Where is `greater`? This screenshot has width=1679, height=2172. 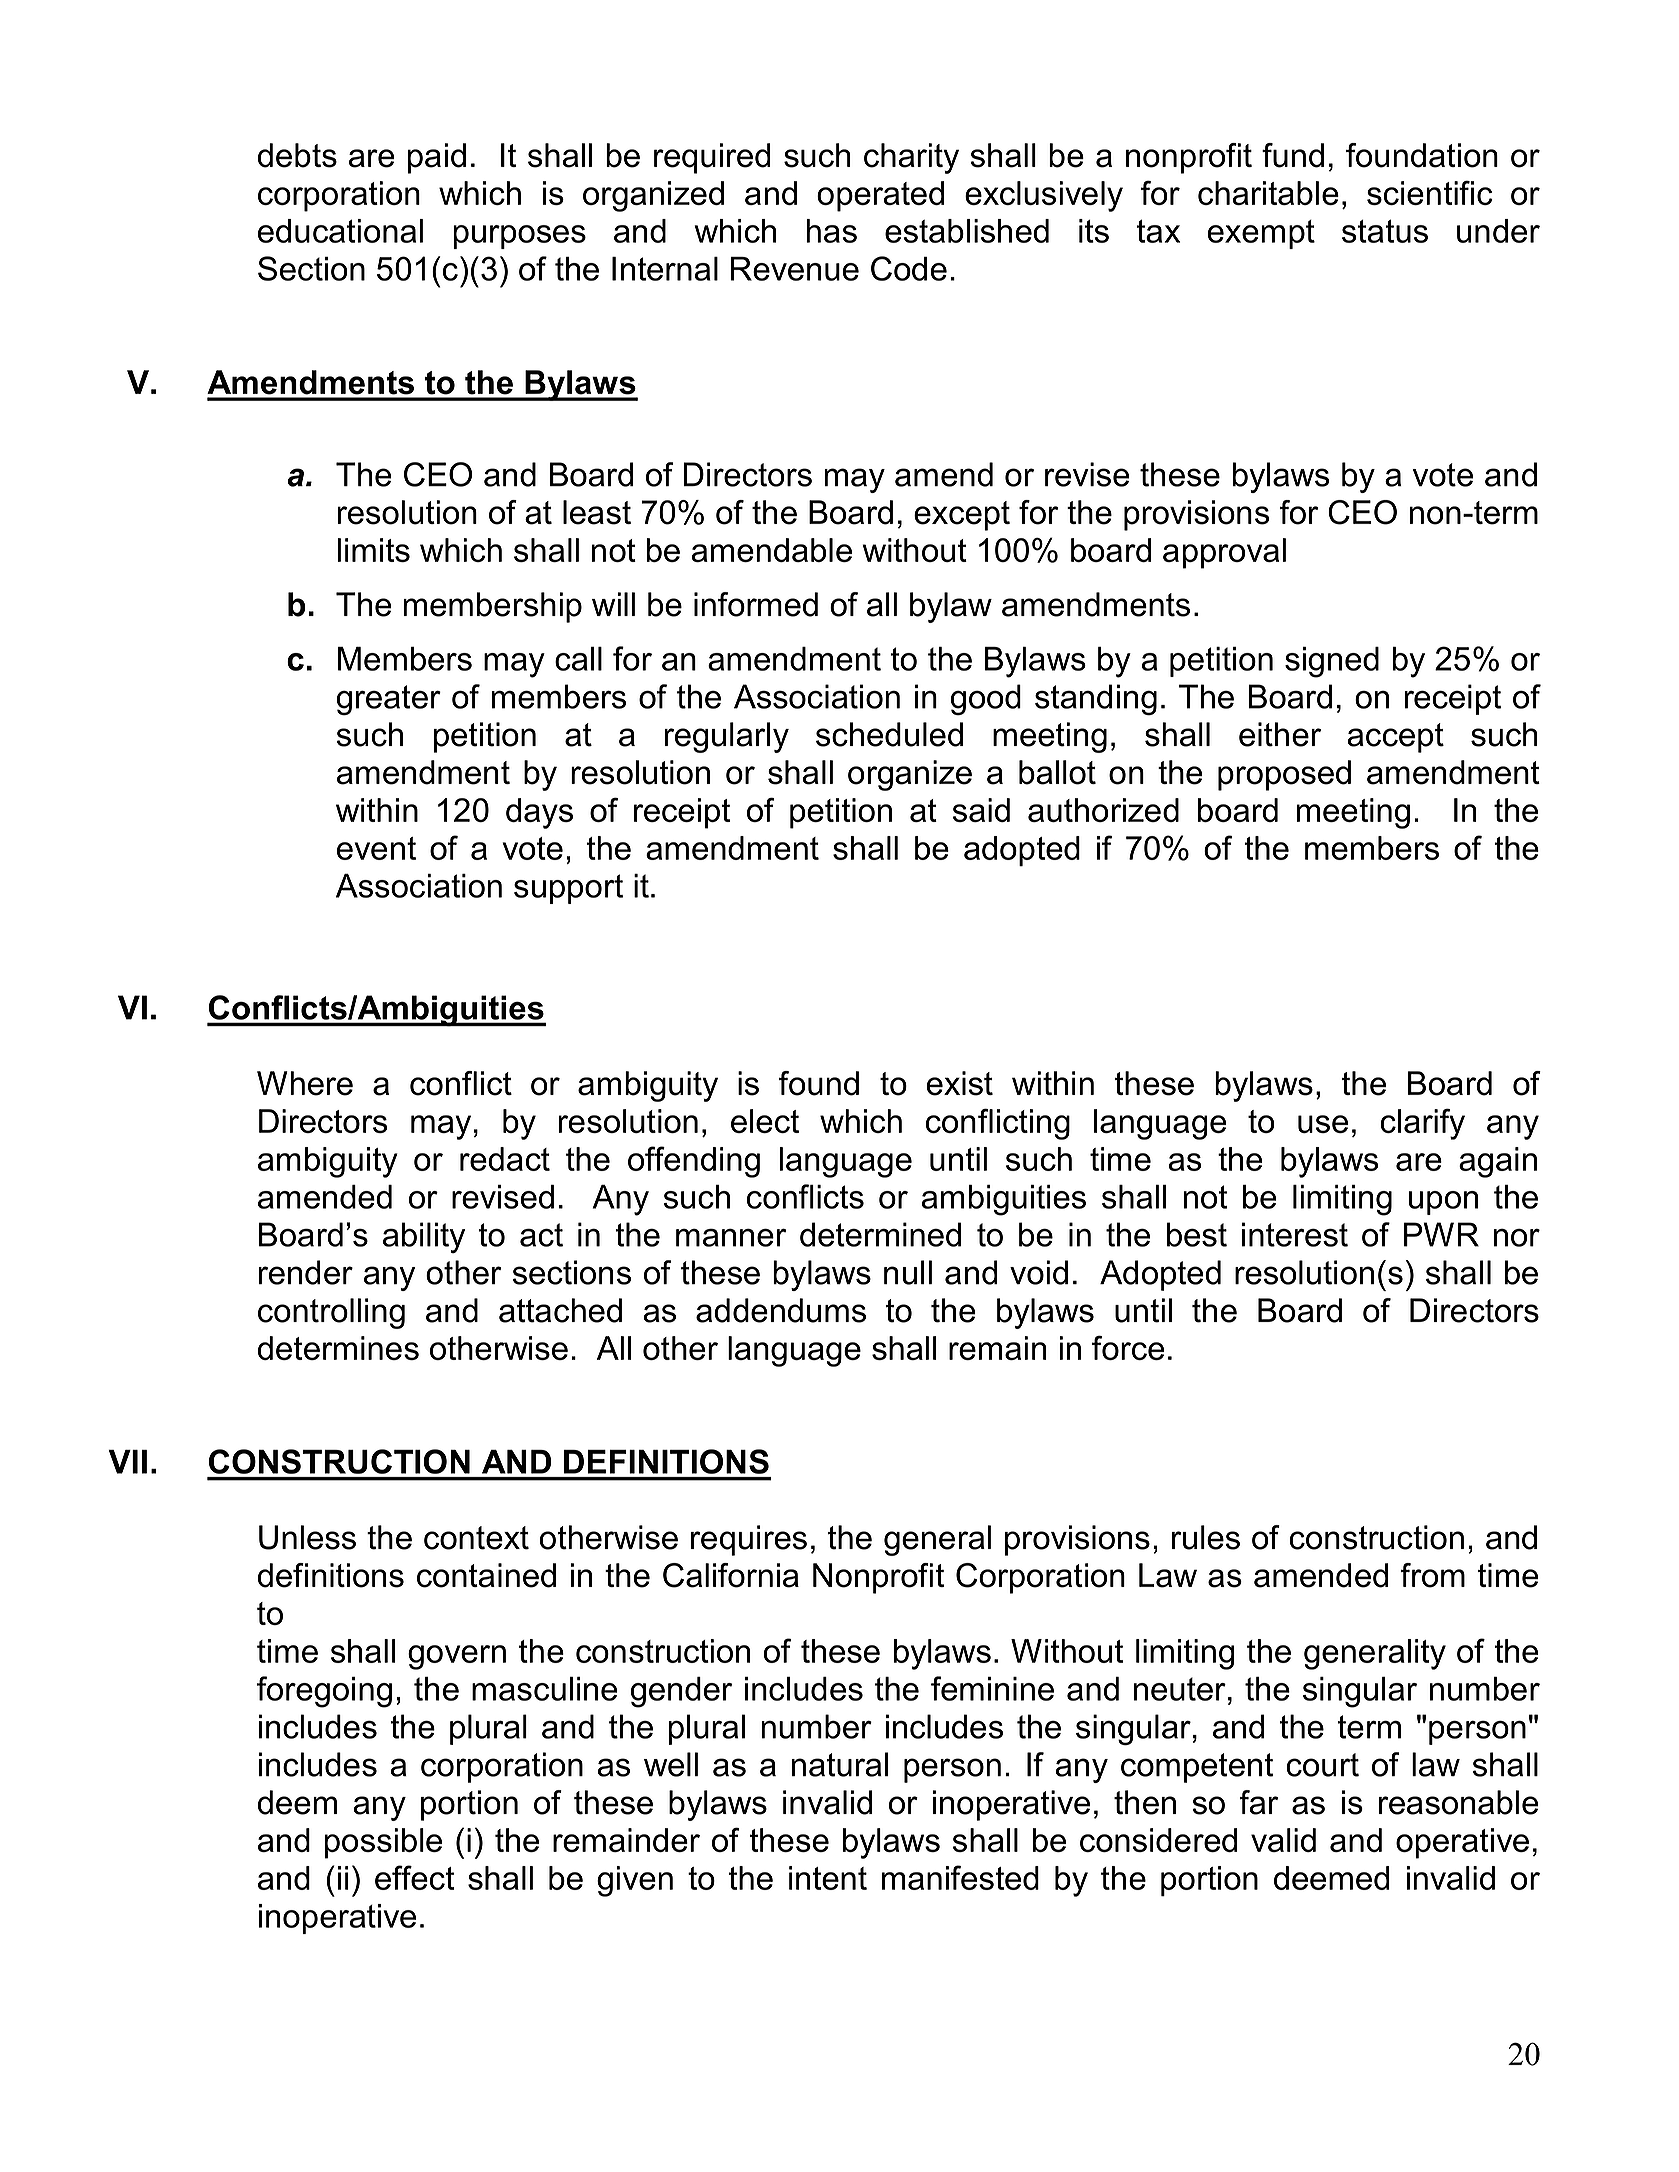
greater is located at coordinates (388, 700).
